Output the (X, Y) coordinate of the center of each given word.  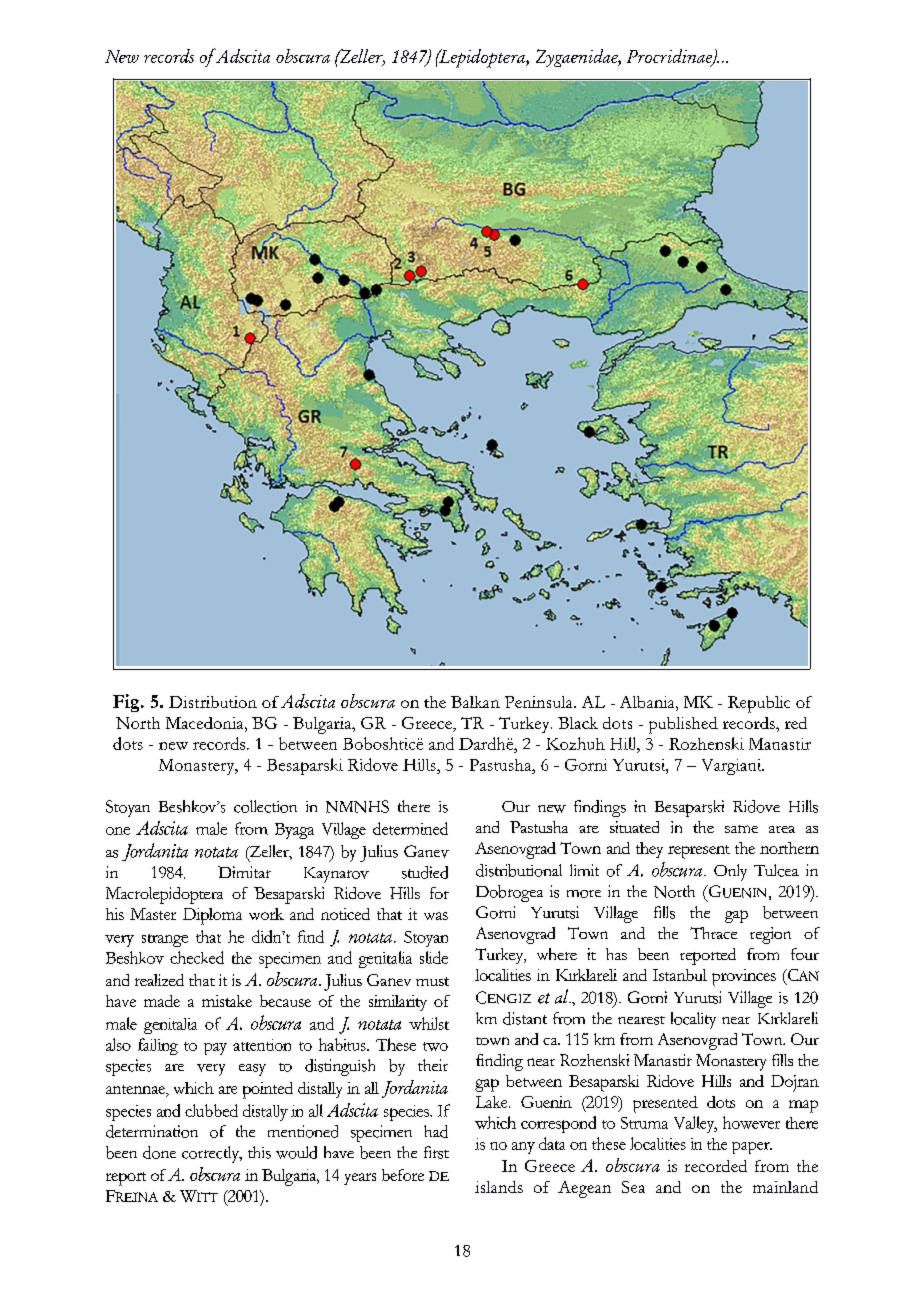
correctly (212, 1154)
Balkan (475, 702)
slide (434, 957)
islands (499, 1187)
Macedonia (206, 723)
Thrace (713, 933)
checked (197, 957)
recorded (716, 1166)
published (683, 725)
